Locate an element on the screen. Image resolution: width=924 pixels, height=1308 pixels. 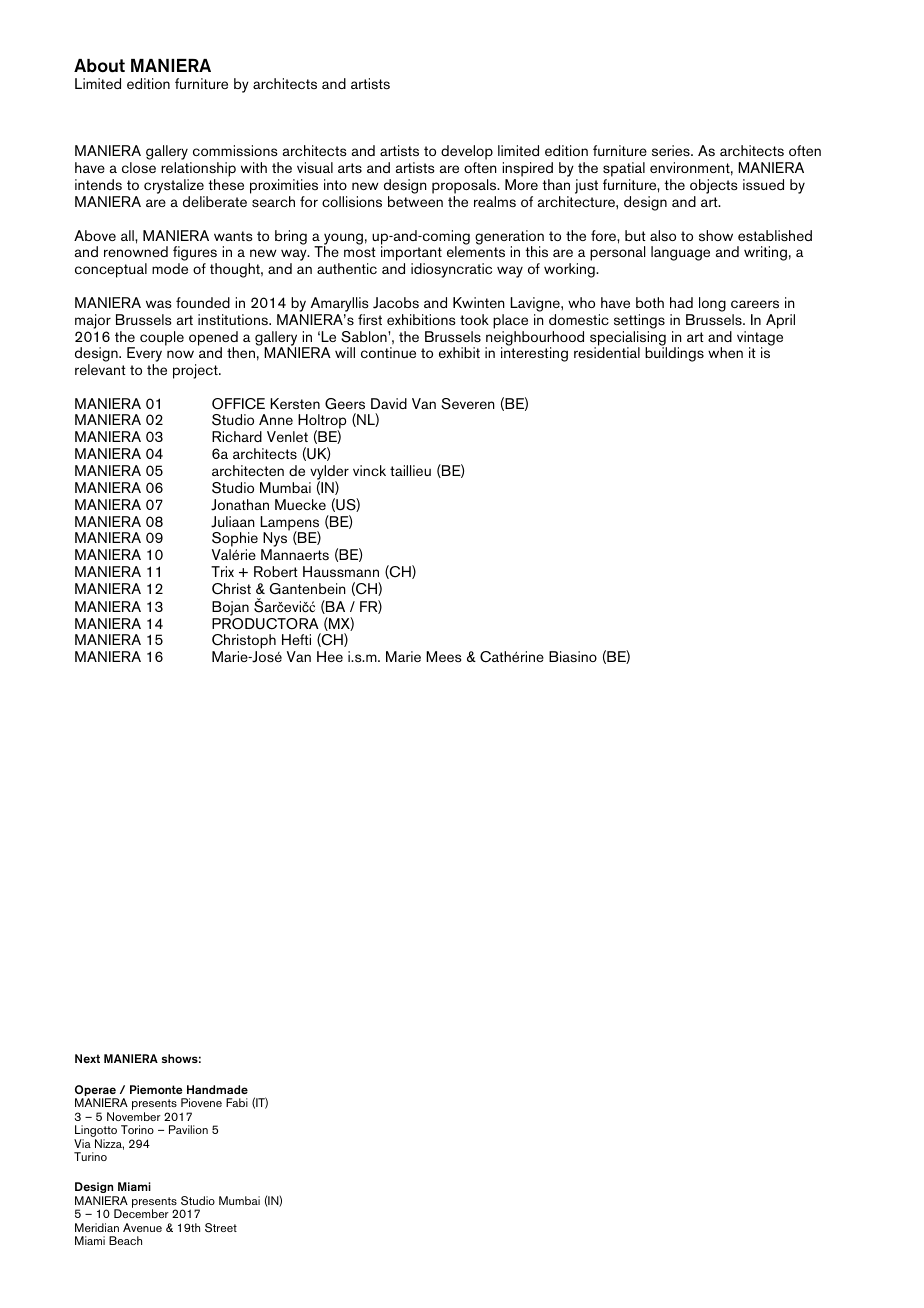
Trix is located at coordinates (222, 571).
